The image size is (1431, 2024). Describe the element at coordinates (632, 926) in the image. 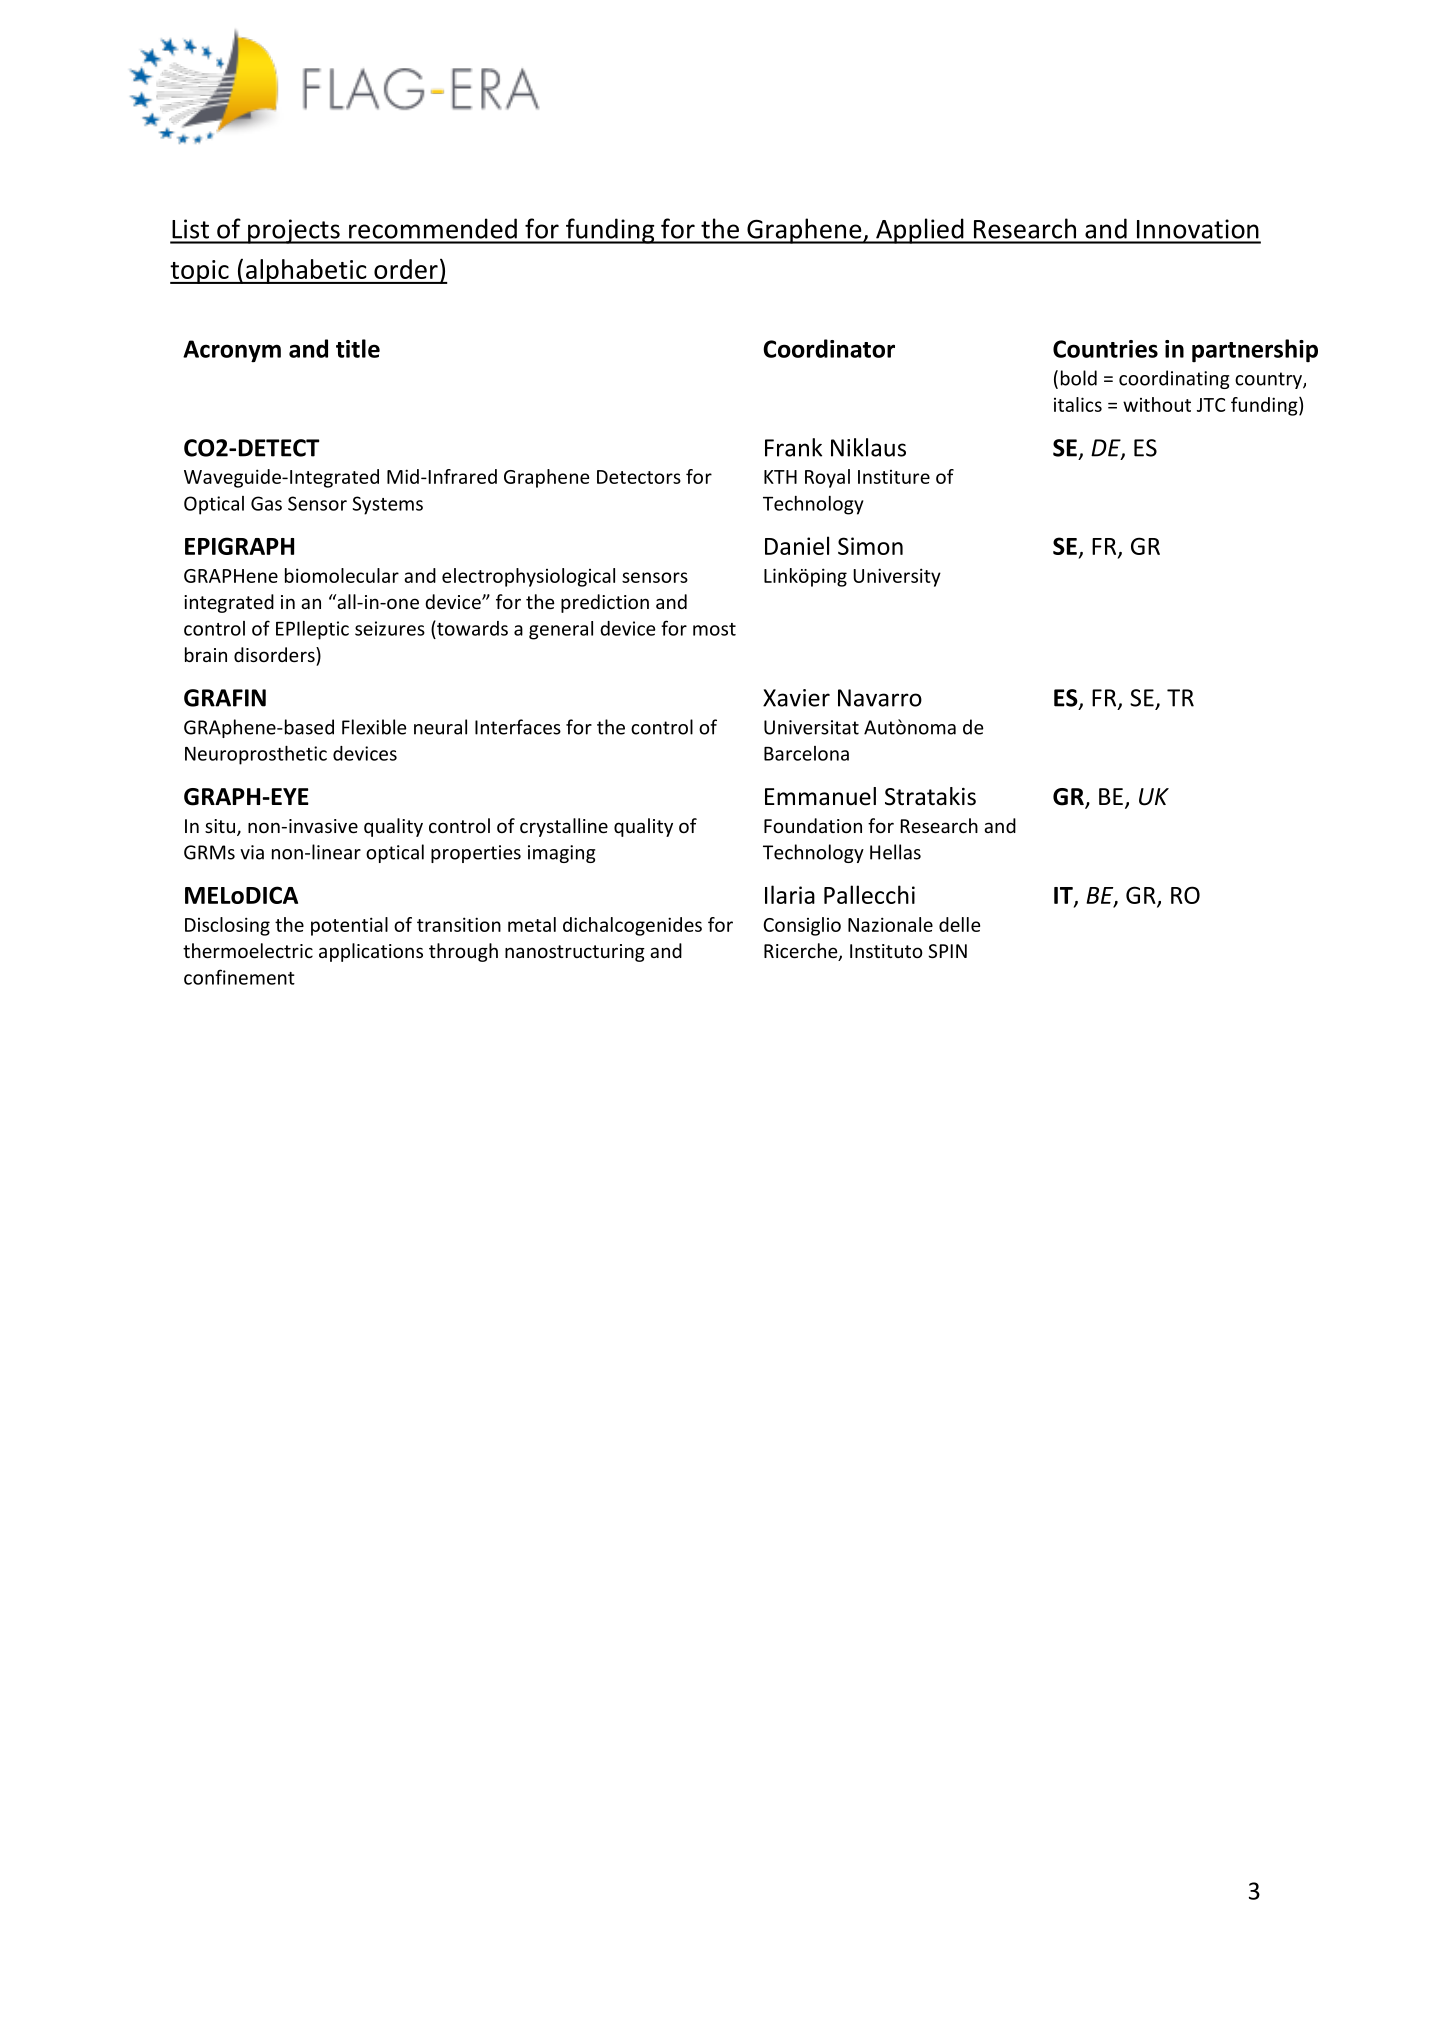

I see `dichalcogenides` at that location.
